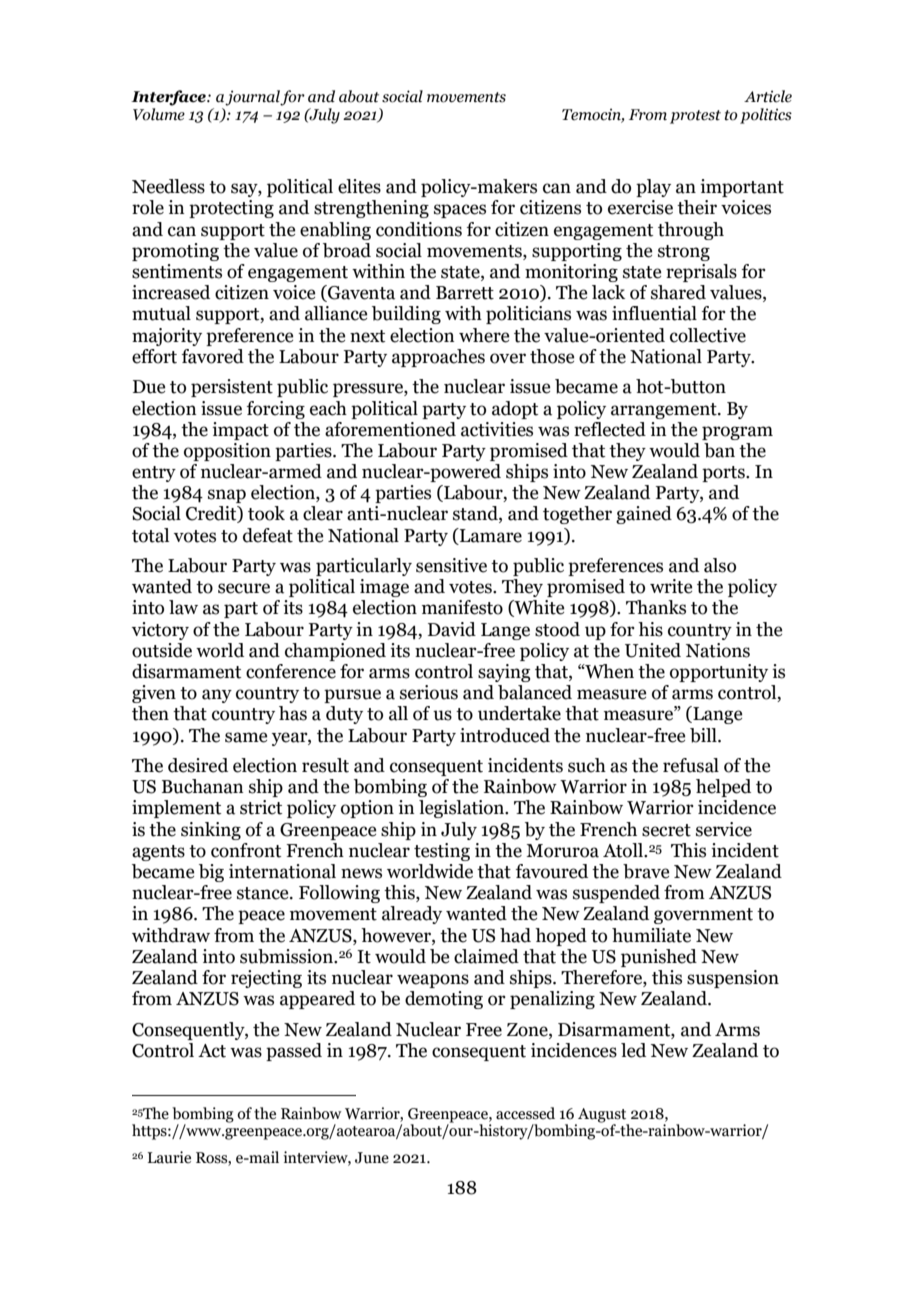 The width and height of the document is (924, 1308). I want to click on Nations, so click(718, 650).
